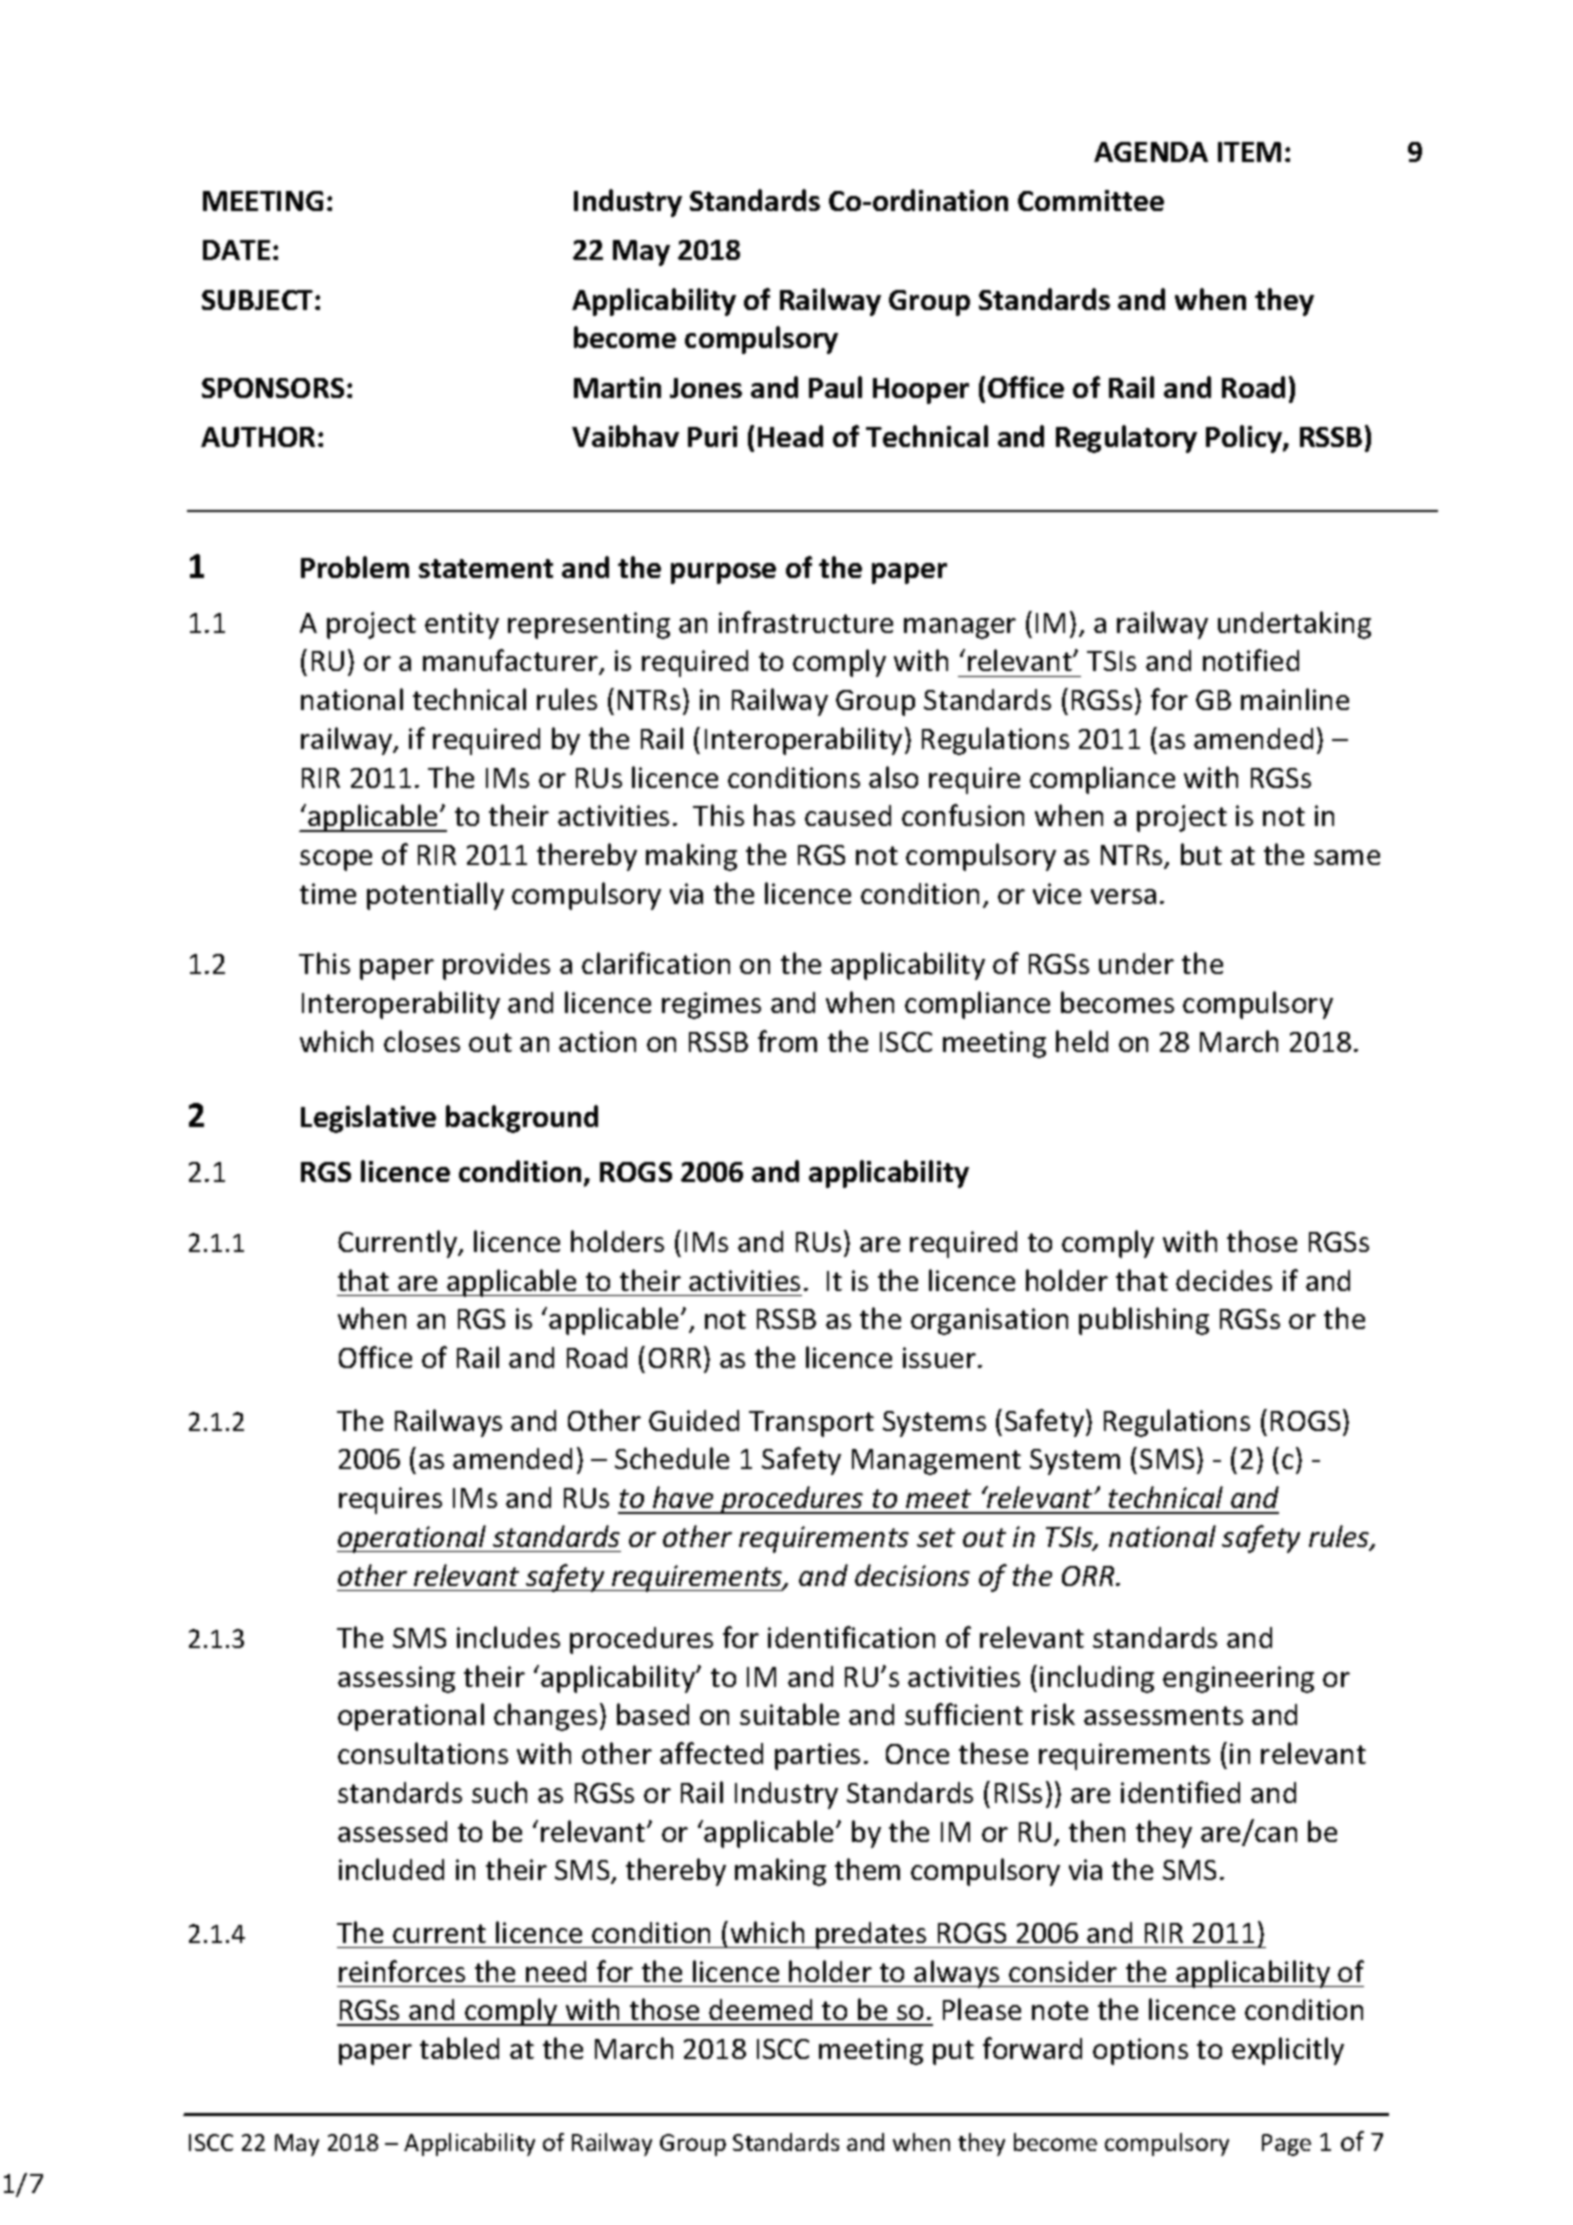 Image resolution: width=1573 pixels, height=2225 pixels. What do you see at coordinates (835, 387) in the screenshot?
I see `Paul` at bounding box center [835, 387].
